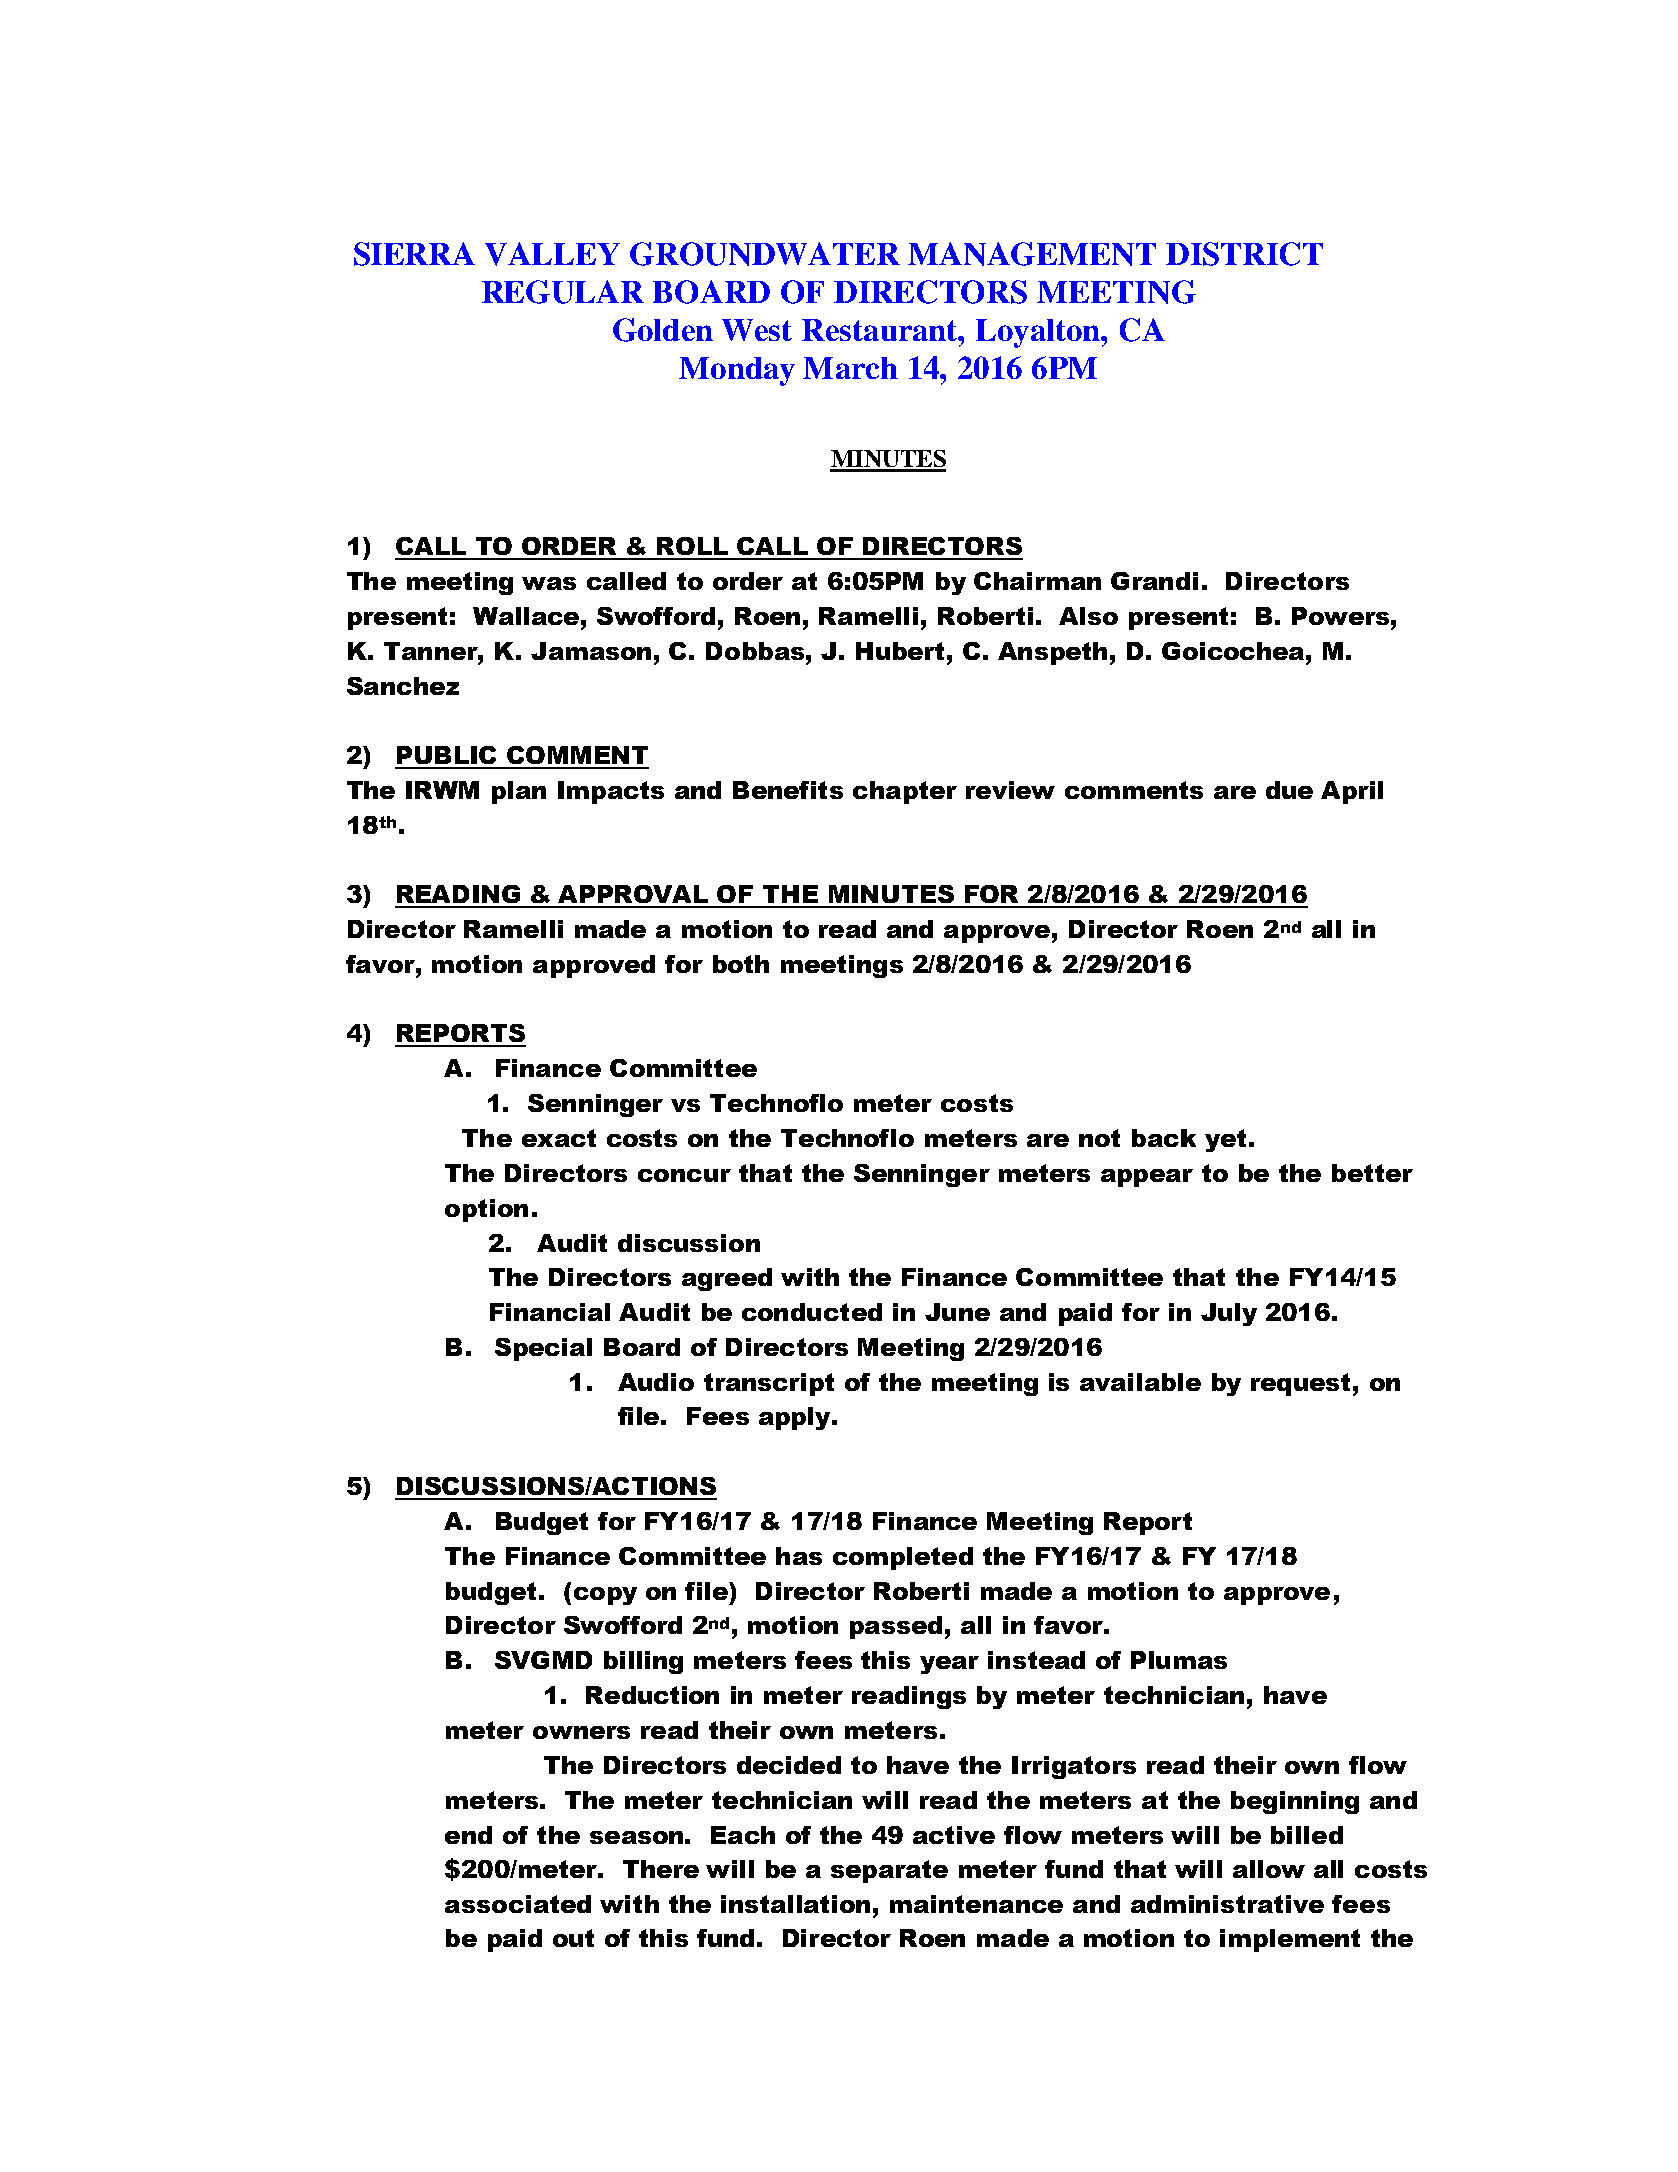 Image resolution: width=1678 pixels, height=2172 pixels. I want to click on plan, so click(519, 792).
